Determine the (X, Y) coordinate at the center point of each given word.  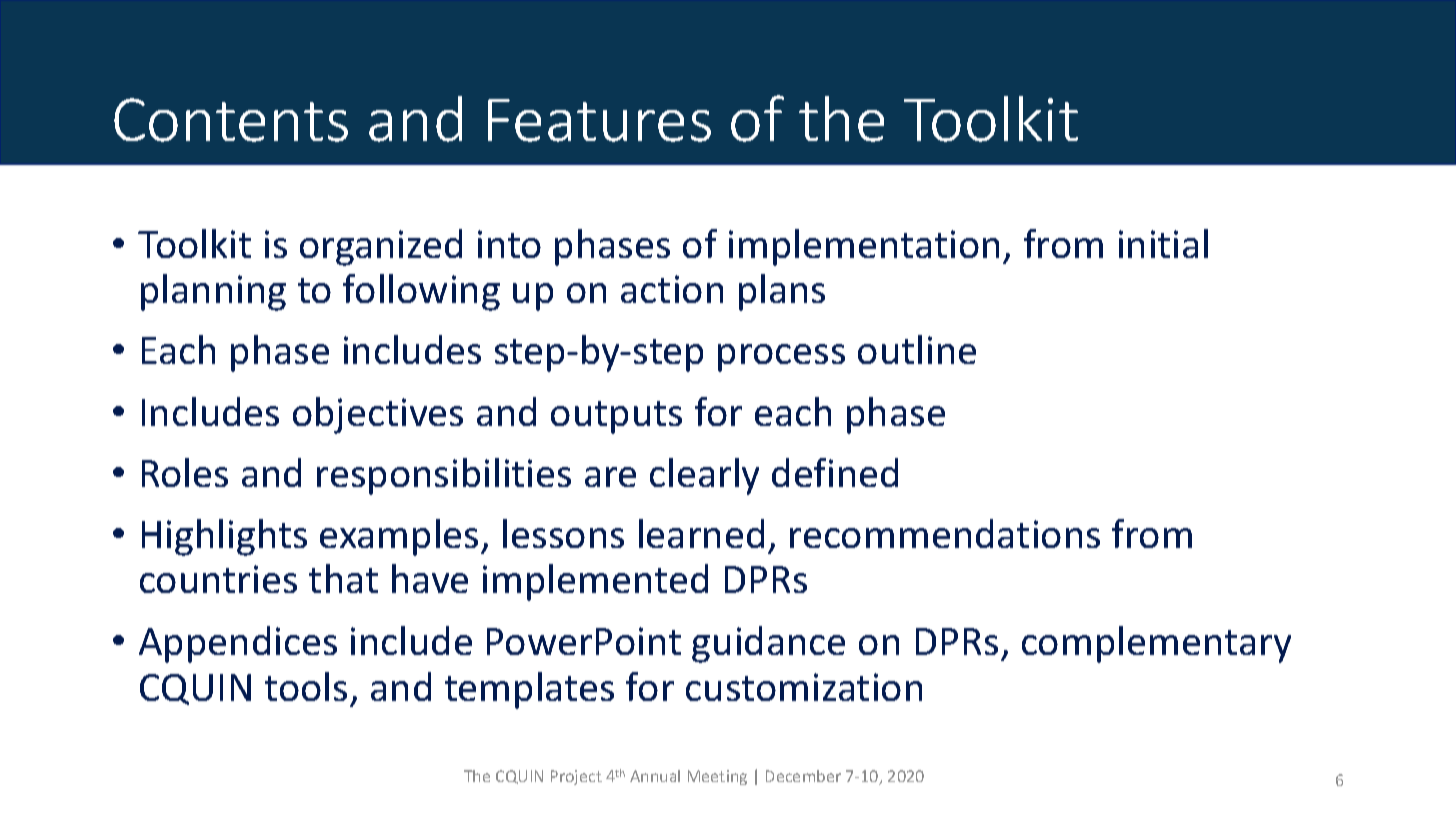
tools (306, 686)
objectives (378, 415)
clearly (704, 476)
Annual (655, 776)
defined (835, 472)
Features (599, 120)
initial (1163, 243)
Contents (231, 120)
